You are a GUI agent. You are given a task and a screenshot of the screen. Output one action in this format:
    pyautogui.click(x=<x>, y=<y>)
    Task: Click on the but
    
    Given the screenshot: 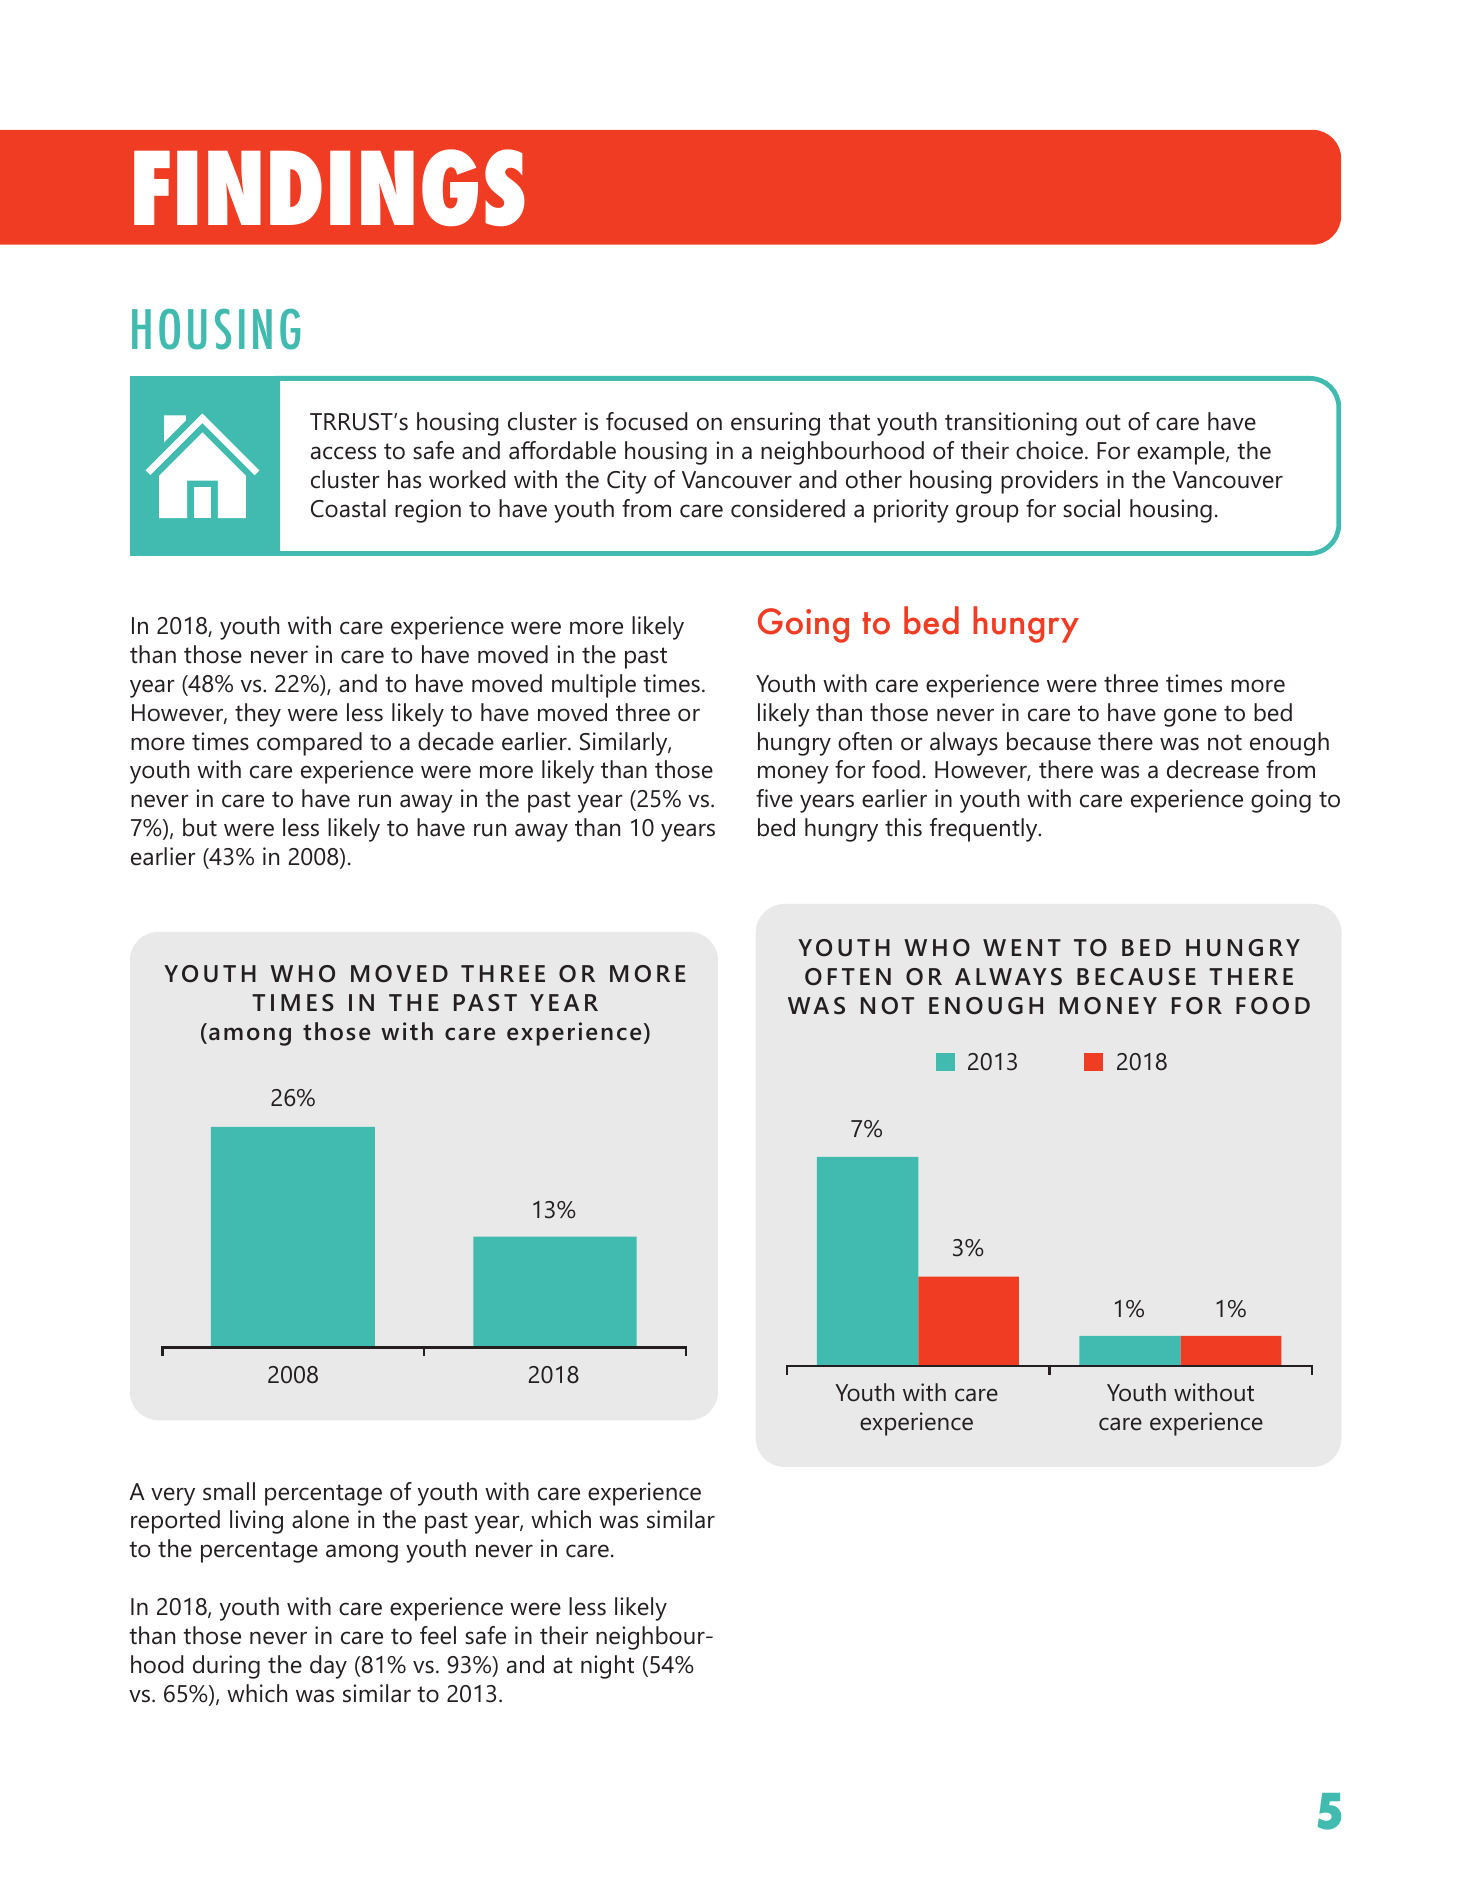 What is the action you would take?
    pyautogui.click(x=200, y=827)
